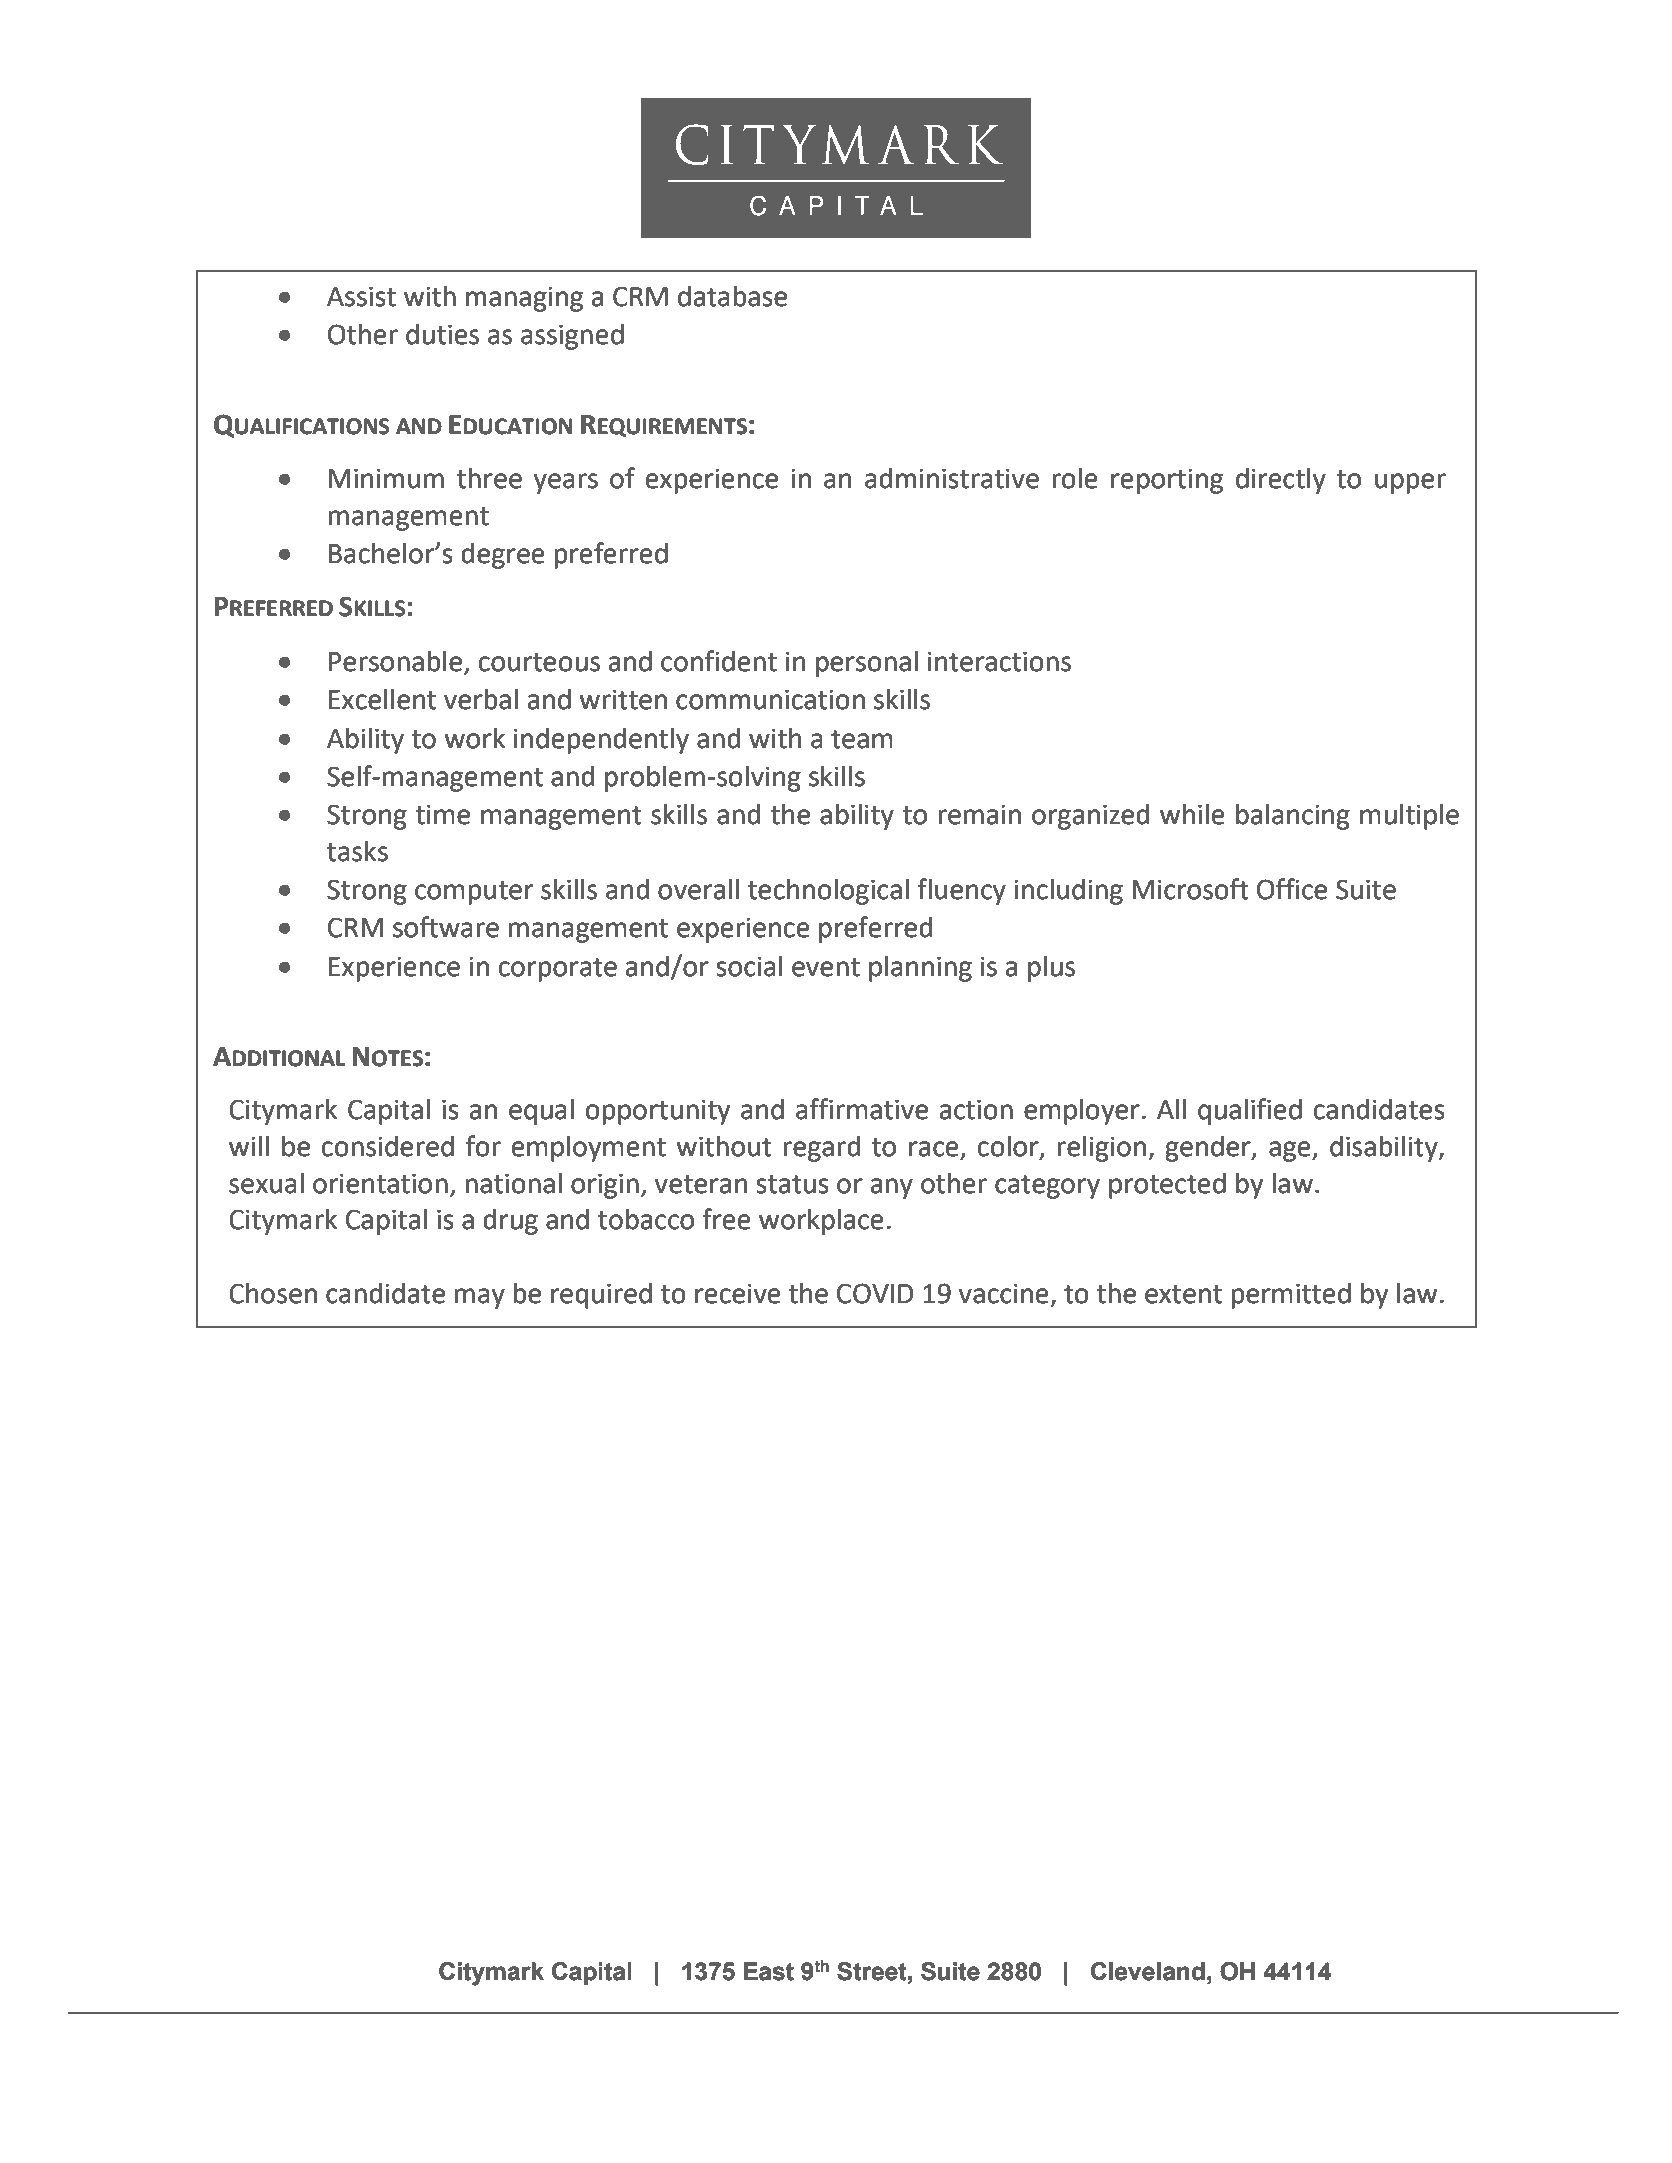  Describe the element at coordinates (1292, 889) in the image. I see `Office` at that location.
